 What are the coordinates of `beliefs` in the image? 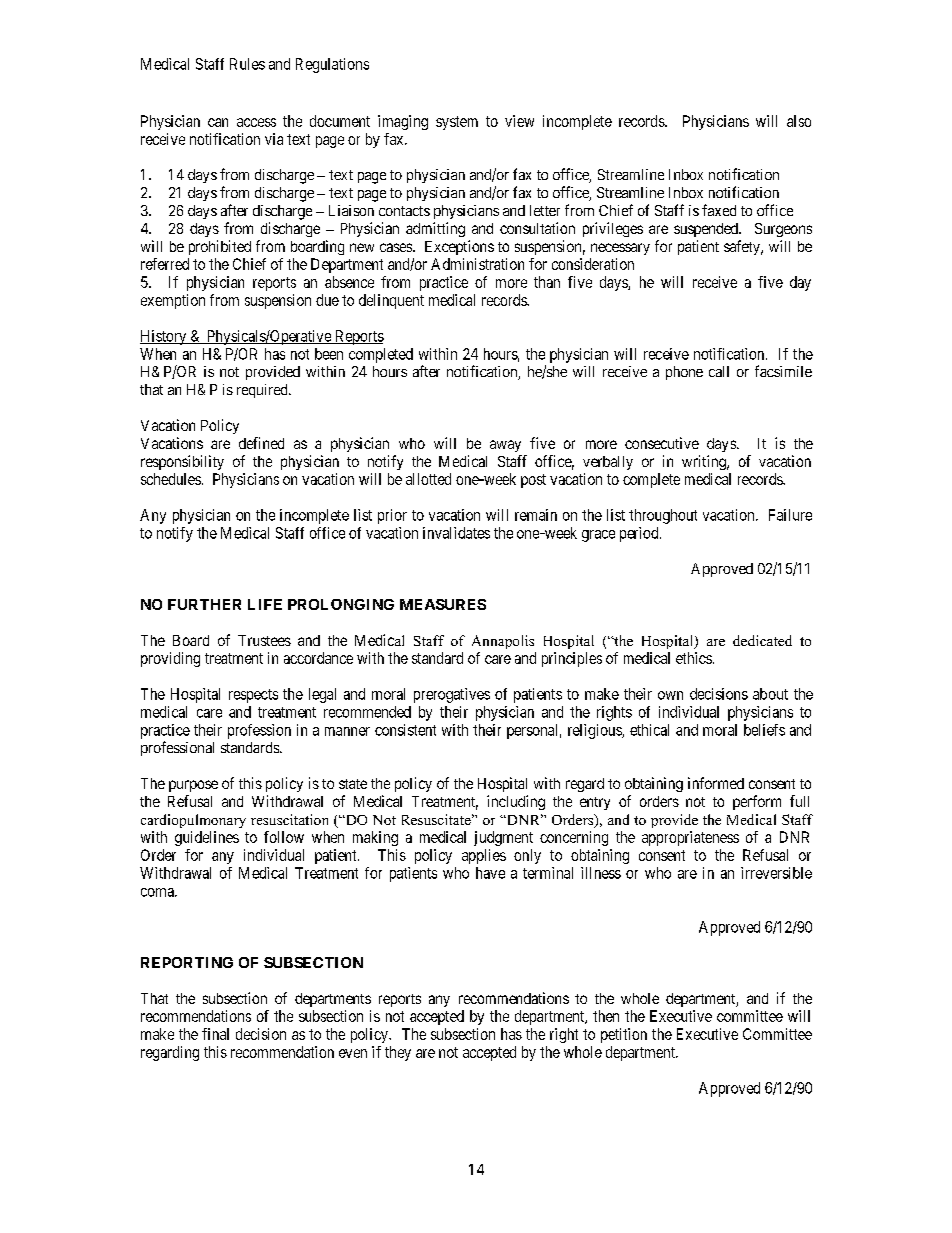 It's located at (764, 730).
